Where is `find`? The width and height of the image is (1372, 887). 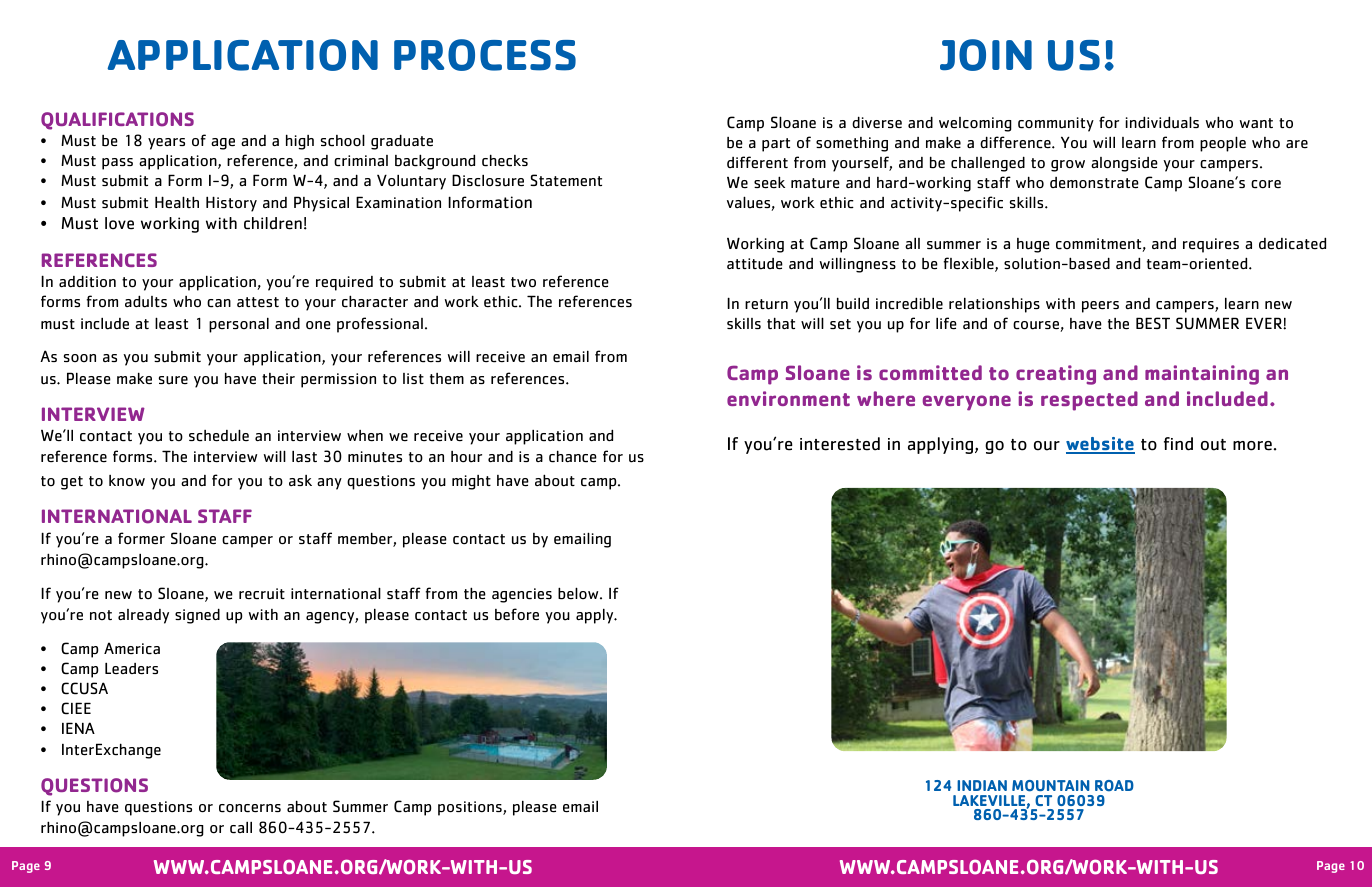 find is located at coordinates (1178, 444).
